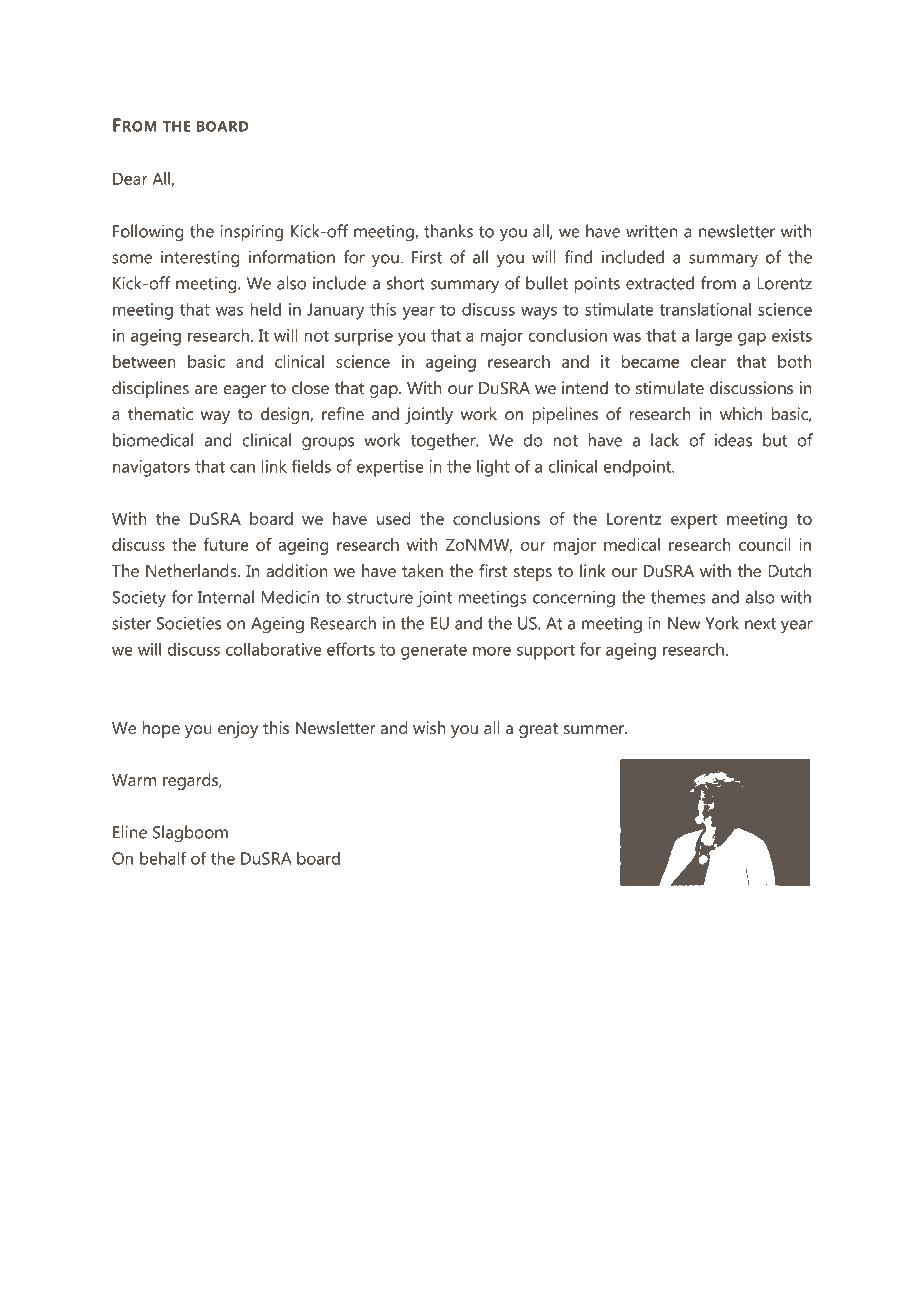 This screenshot has height=1308, width=924. What do you see at coordinates (448, 231) in the screenshot?
I see `thanks` at bounding box center [448, 231].
